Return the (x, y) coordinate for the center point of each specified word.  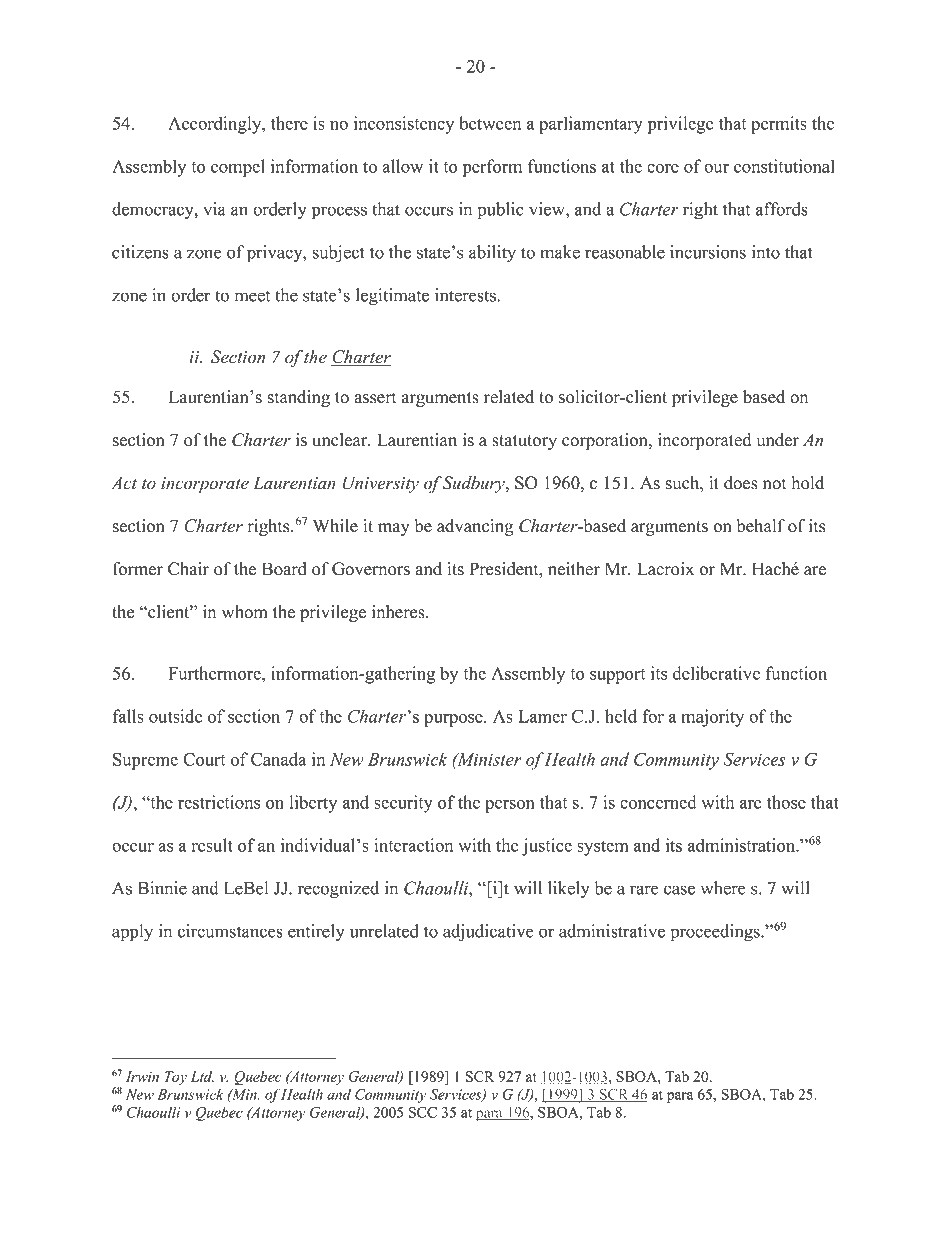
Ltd (202, 1076)
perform (492, 168)
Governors (371, 569)
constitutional (784, 166)
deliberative (716, 673)
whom (245, 612)
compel (238, 168)
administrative (612, 931)
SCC (423, 1112)
